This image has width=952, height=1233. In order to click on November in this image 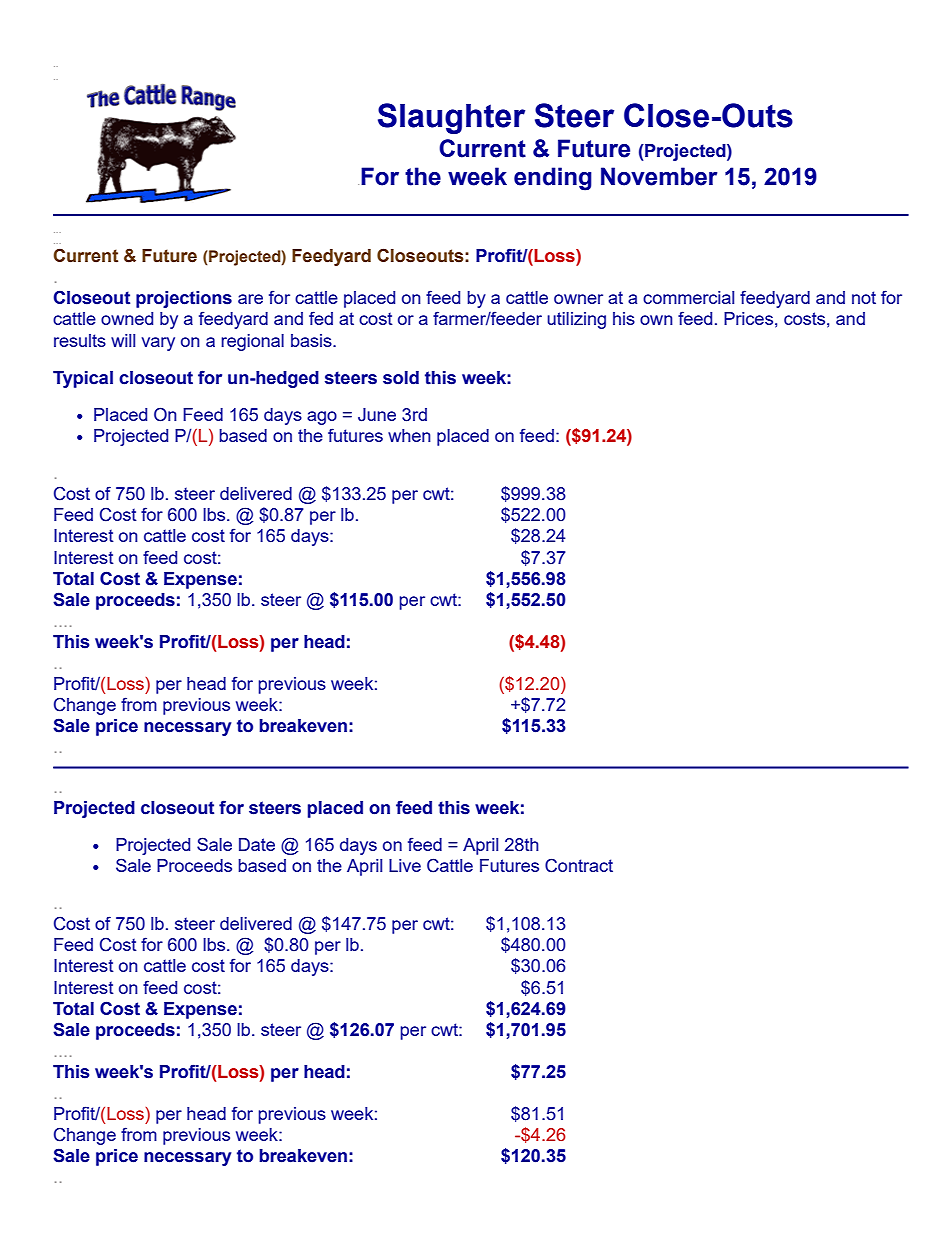, I will do `click(659, 176)`.
